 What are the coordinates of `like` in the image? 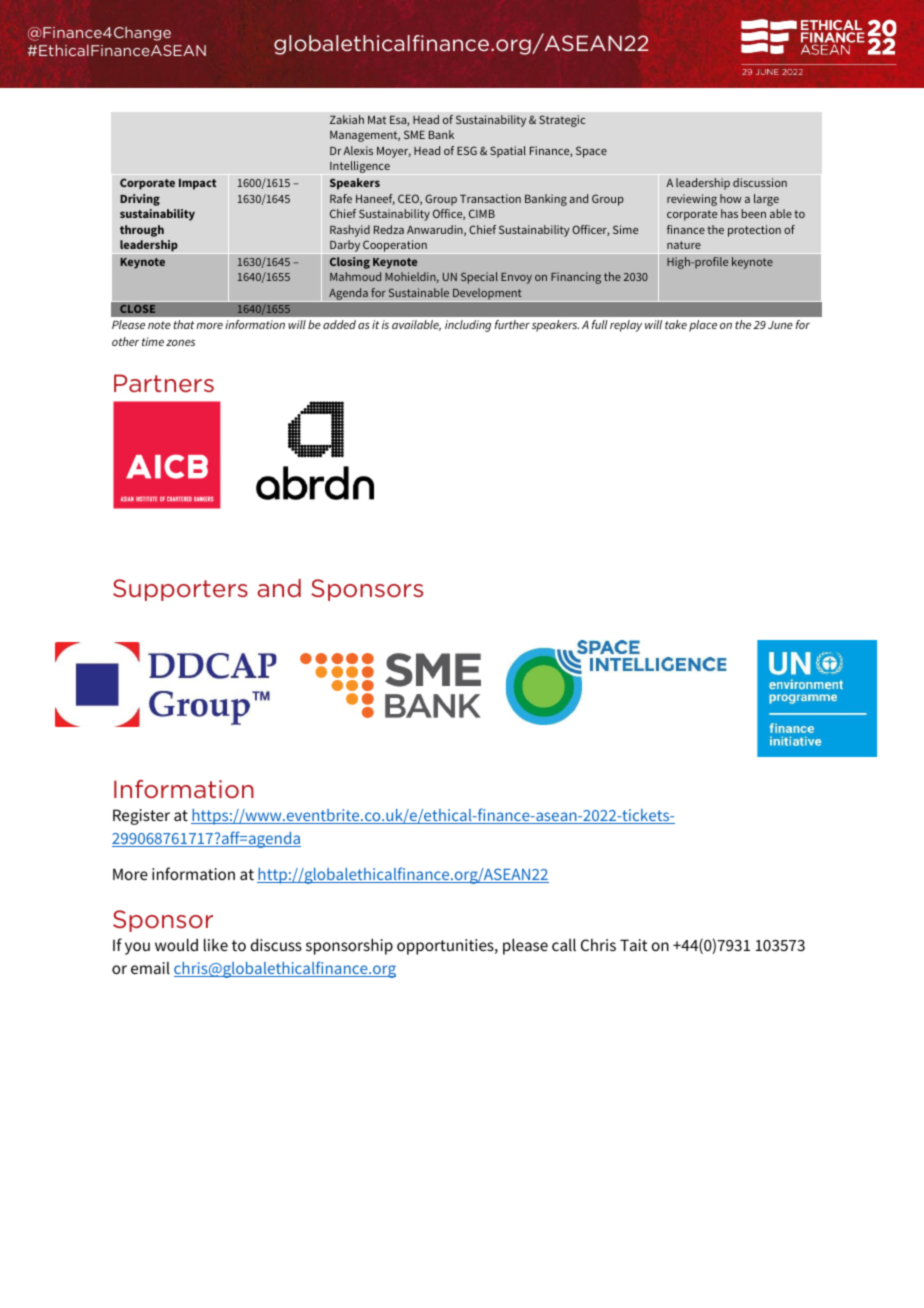 It's located at (216, 944).
